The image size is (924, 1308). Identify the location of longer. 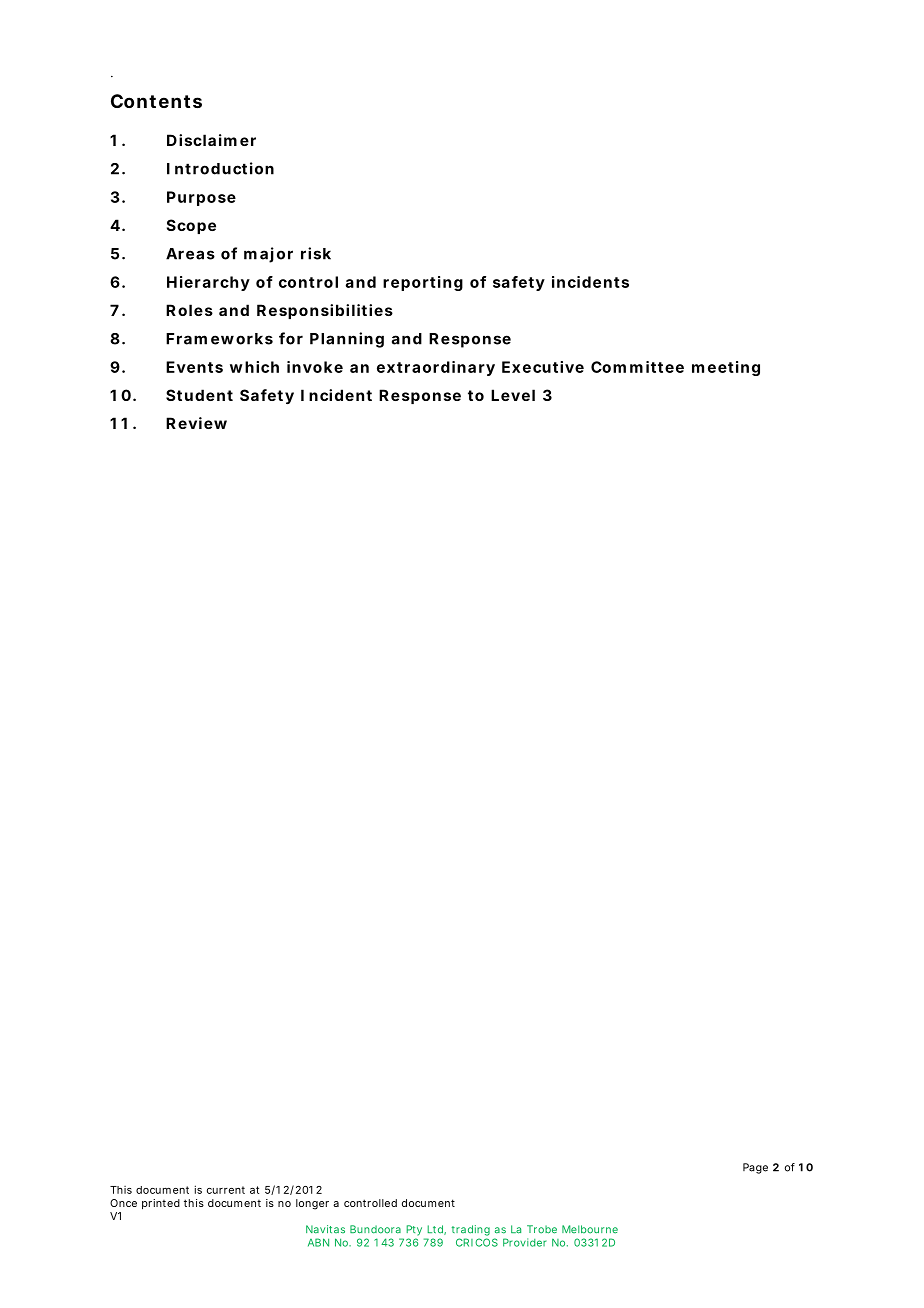
(312, 1204).
